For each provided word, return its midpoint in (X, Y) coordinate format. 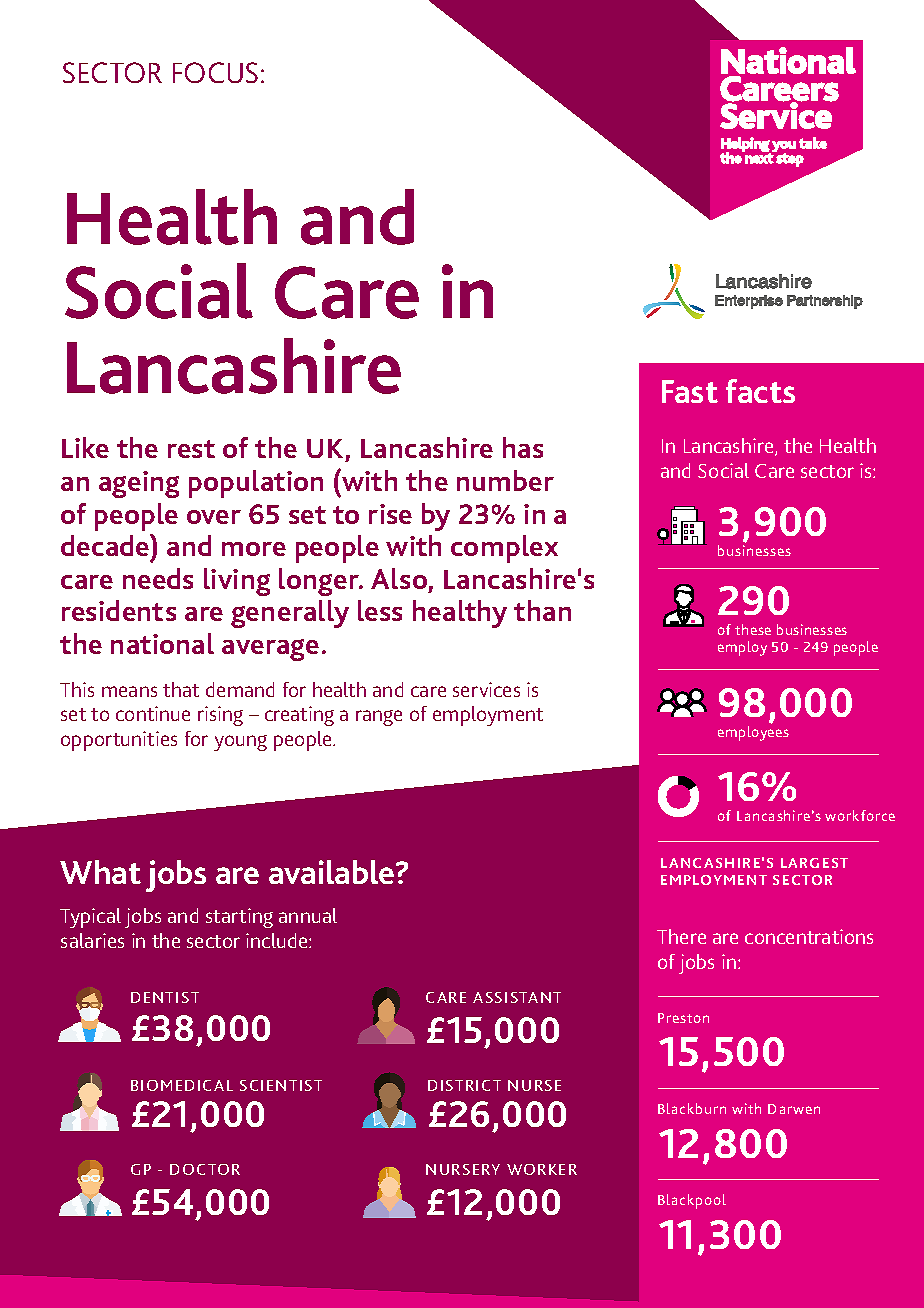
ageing (139, 484)
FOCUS (215, 72)
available (333, 872)
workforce (860, 815)
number (505, 480)
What (100, 872)
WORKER (542, 1169)
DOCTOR (205, 1169)
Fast (690, 391)
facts (760, 391)
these (753, 629)
